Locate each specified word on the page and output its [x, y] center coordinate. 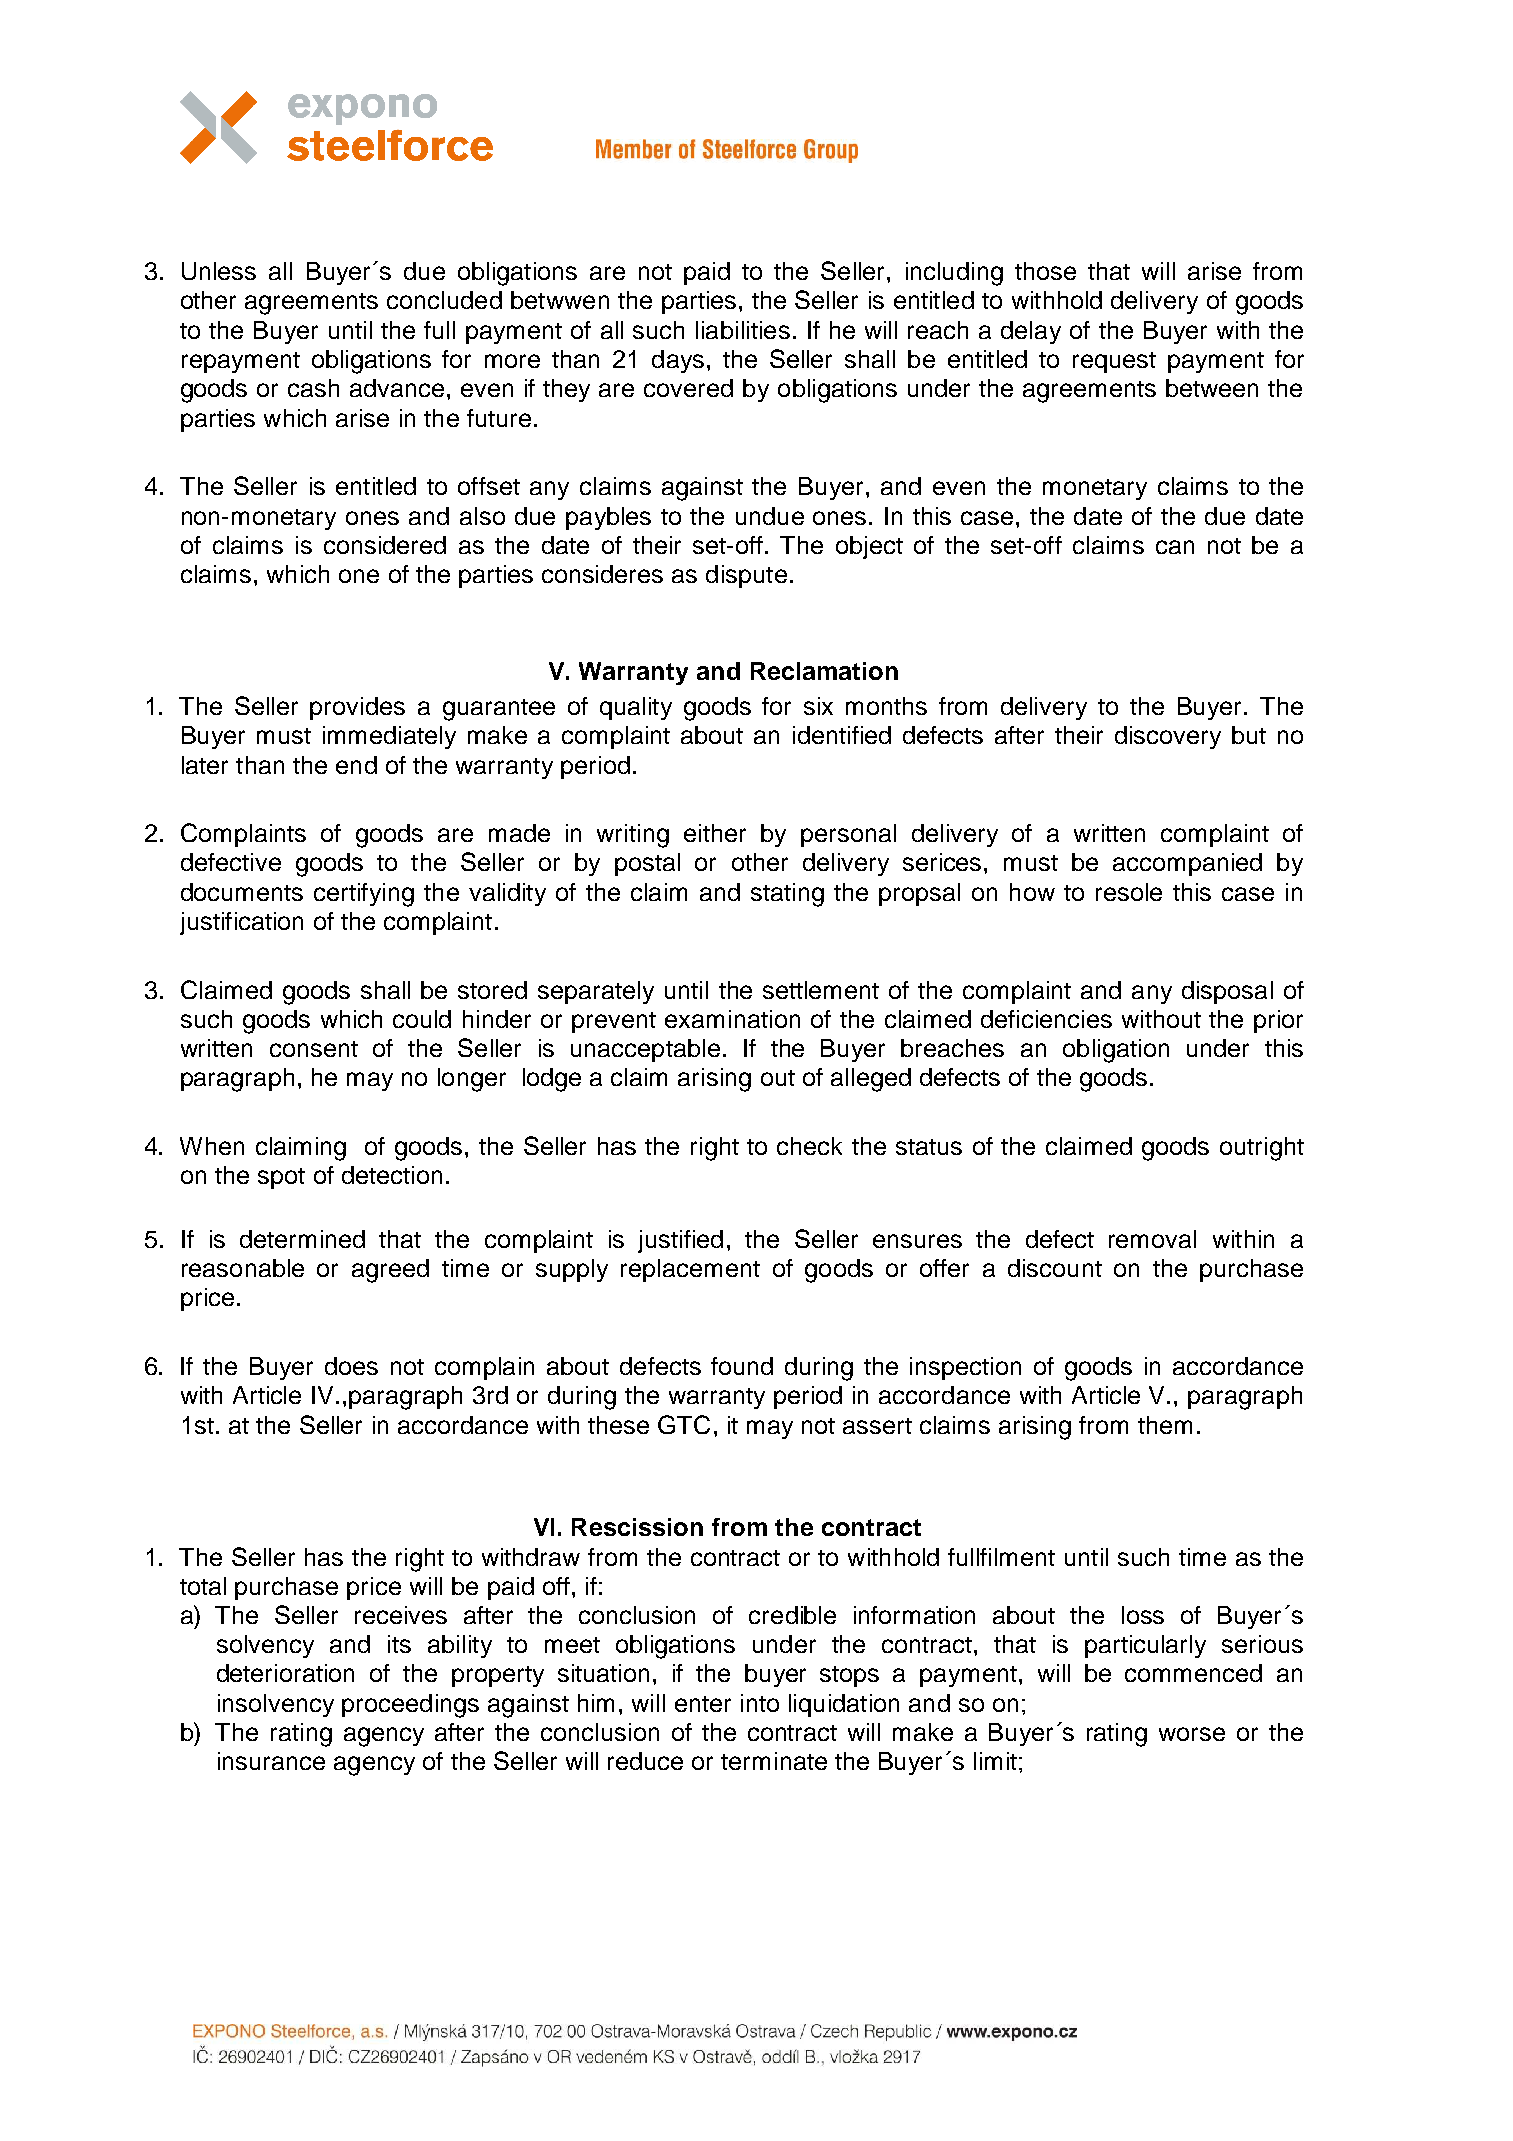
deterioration [285, 1673]
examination [732, 1019]
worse [1192, 1734]
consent [314, 1049]
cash [313, 388]
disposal [1227, 992]
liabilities [743, 330]
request [1114, 362]
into [760, 1703]
